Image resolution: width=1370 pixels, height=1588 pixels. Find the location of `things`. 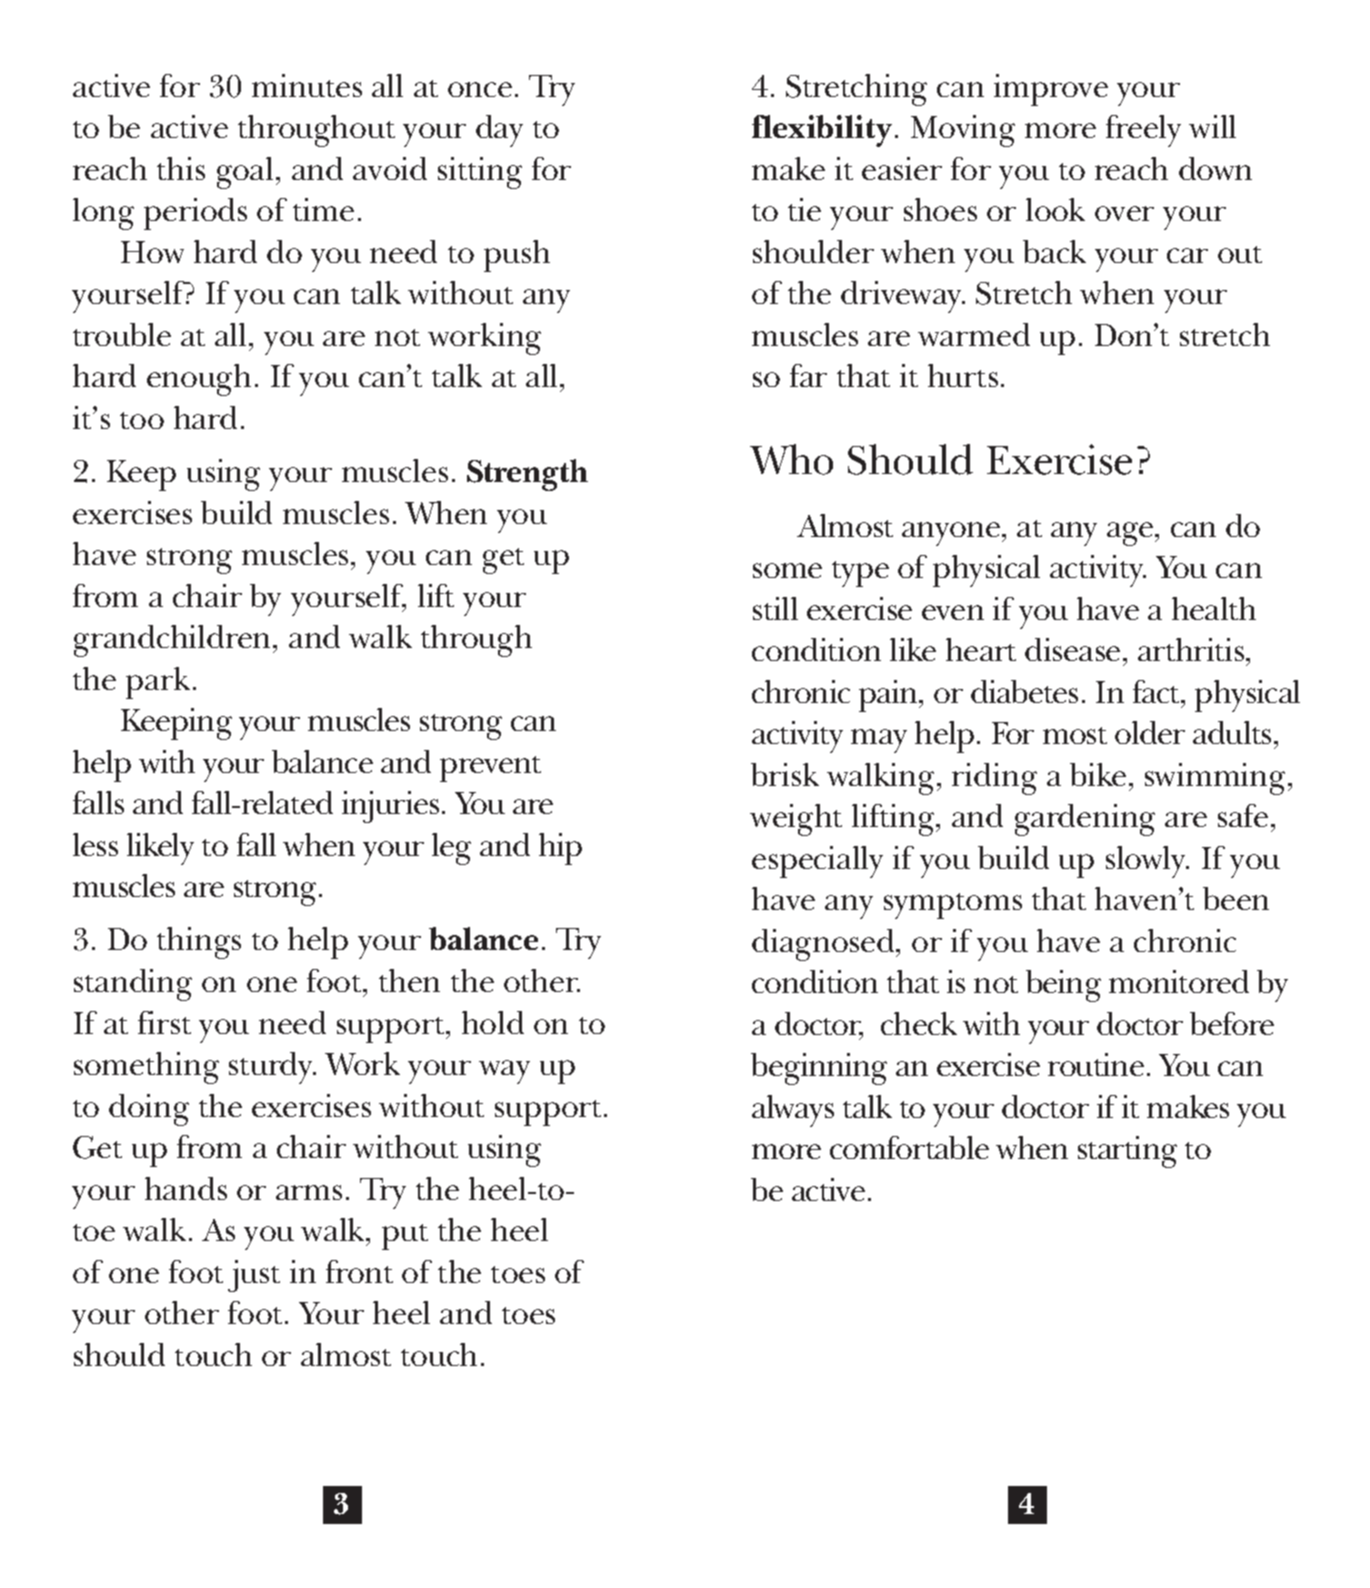

things is located at coordinates (199, 943).
